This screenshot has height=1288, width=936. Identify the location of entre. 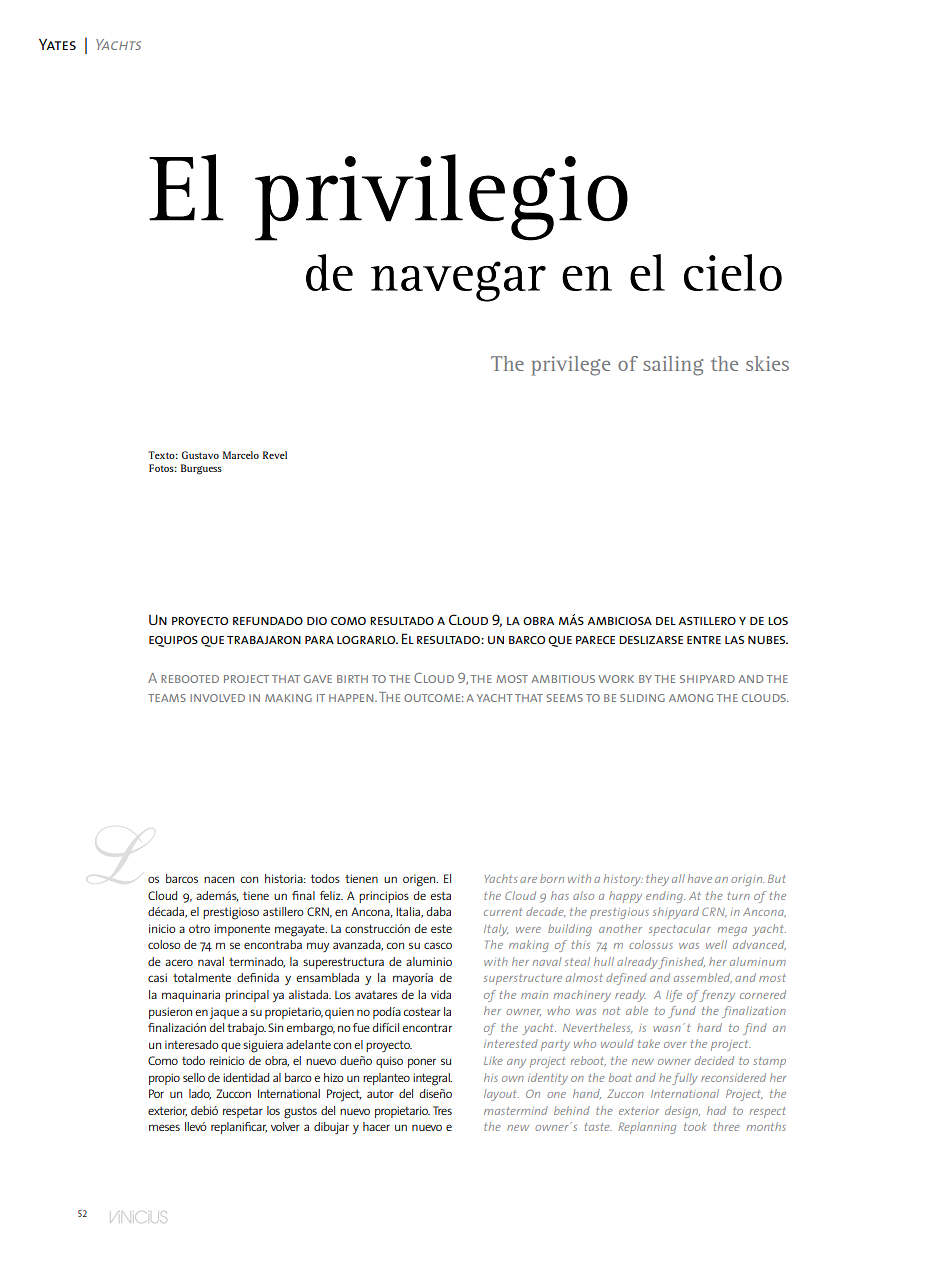
(704, 640).
